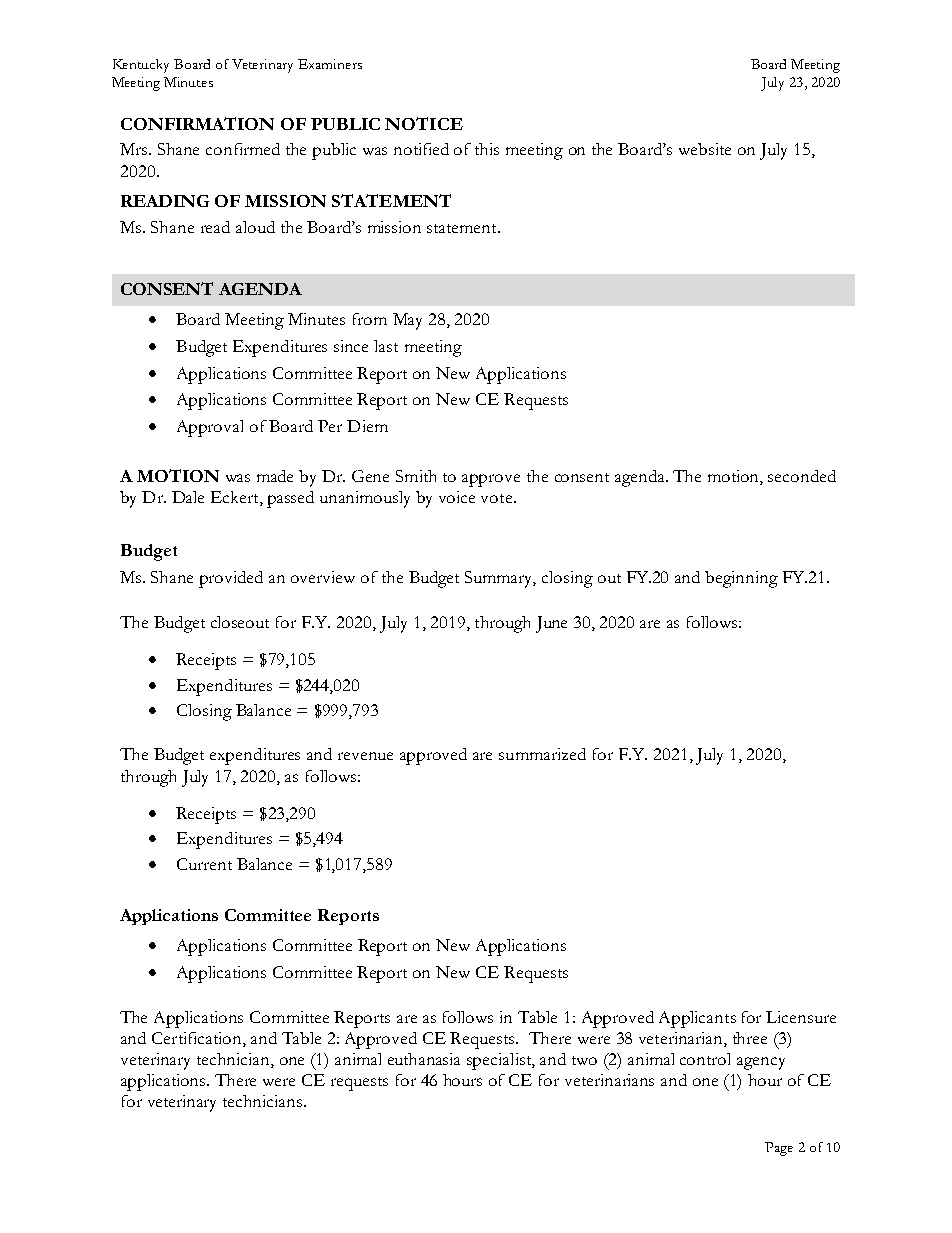  I want to click on Page, so click(779, 1149).
